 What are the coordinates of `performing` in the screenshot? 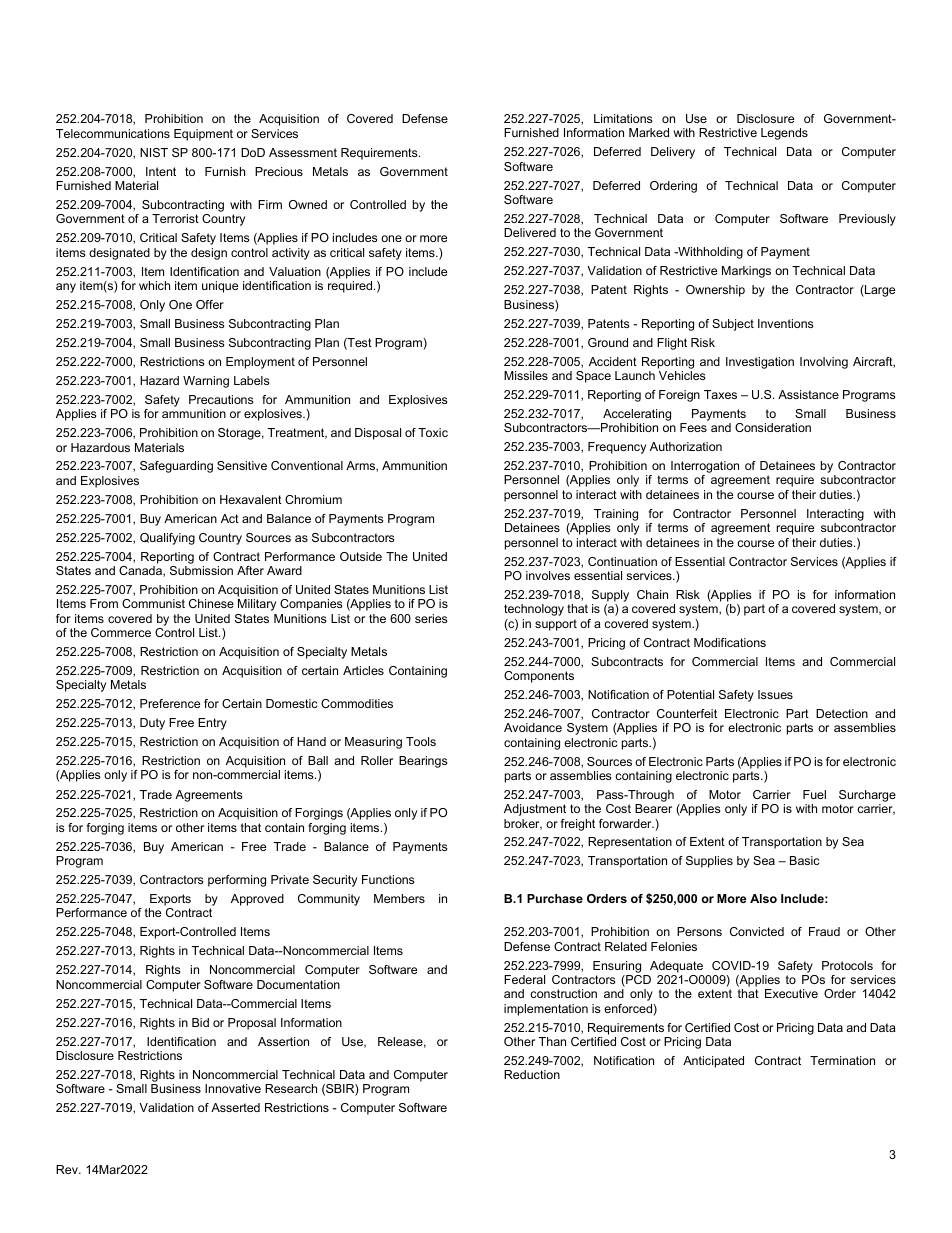 It's located at (237, 881).
